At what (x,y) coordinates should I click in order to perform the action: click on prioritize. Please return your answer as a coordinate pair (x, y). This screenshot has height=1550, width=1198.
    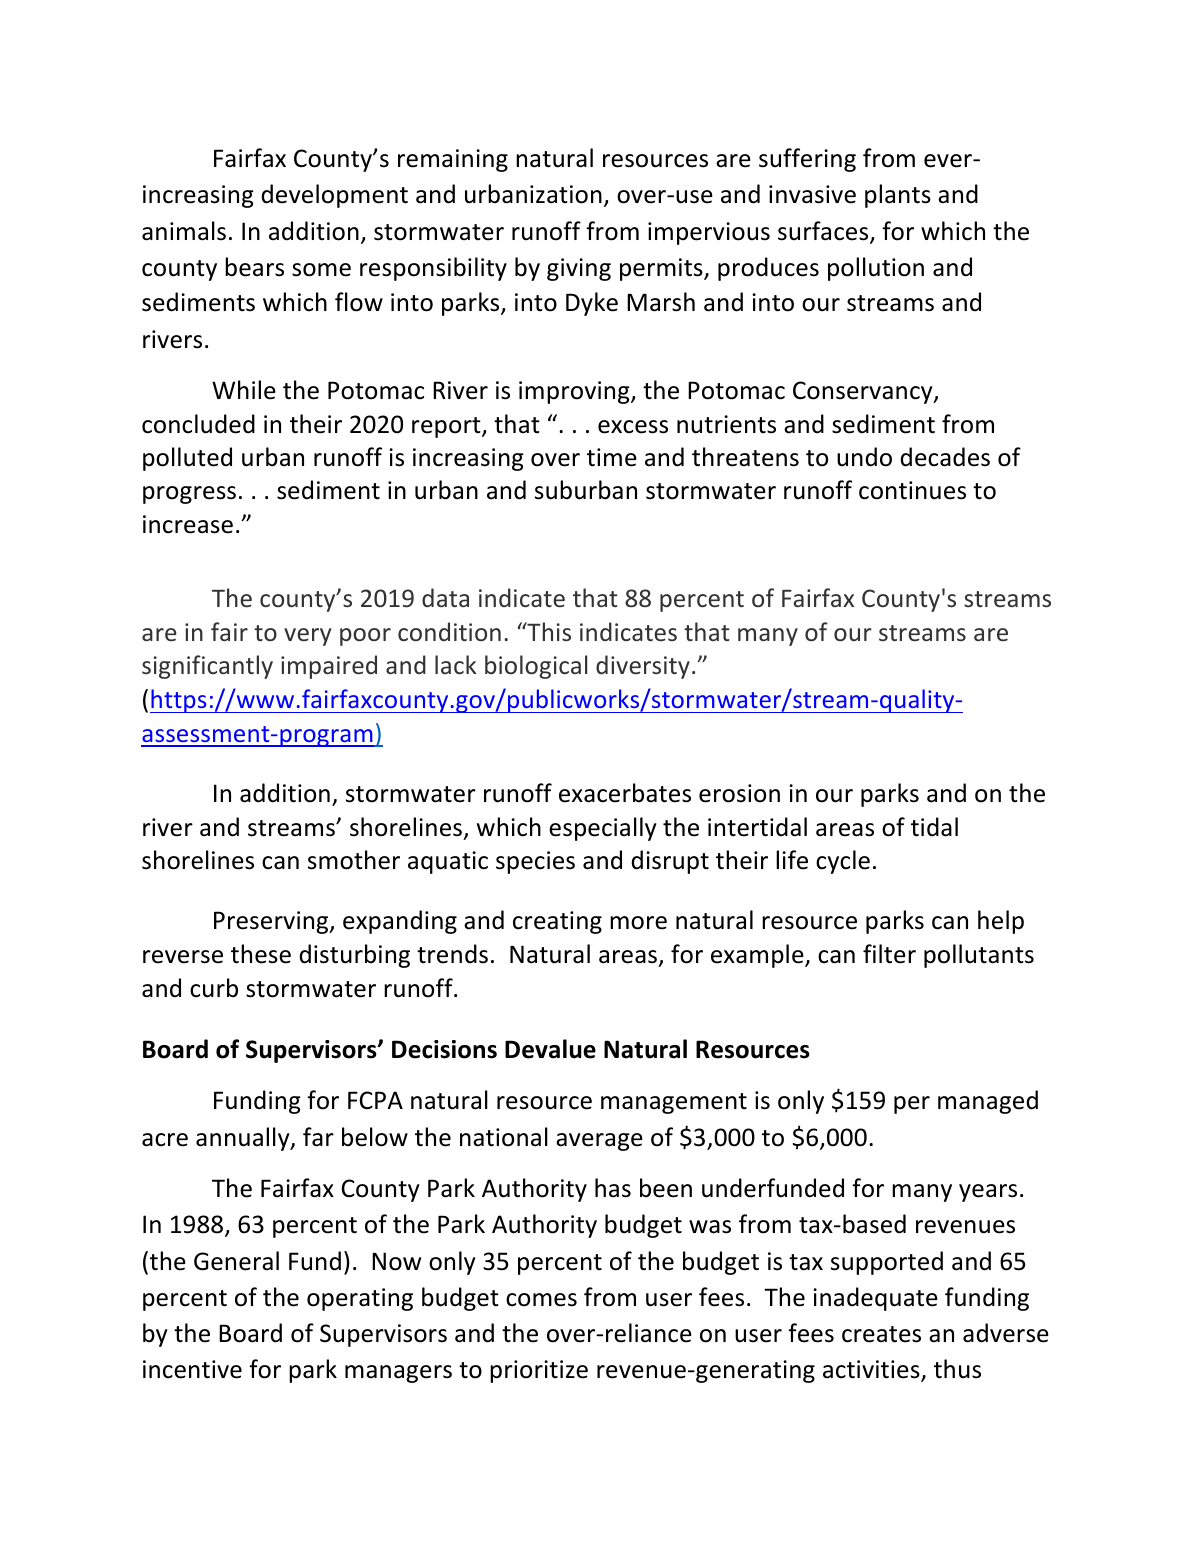
    Looking at the image, I should click on (539, 1371).
